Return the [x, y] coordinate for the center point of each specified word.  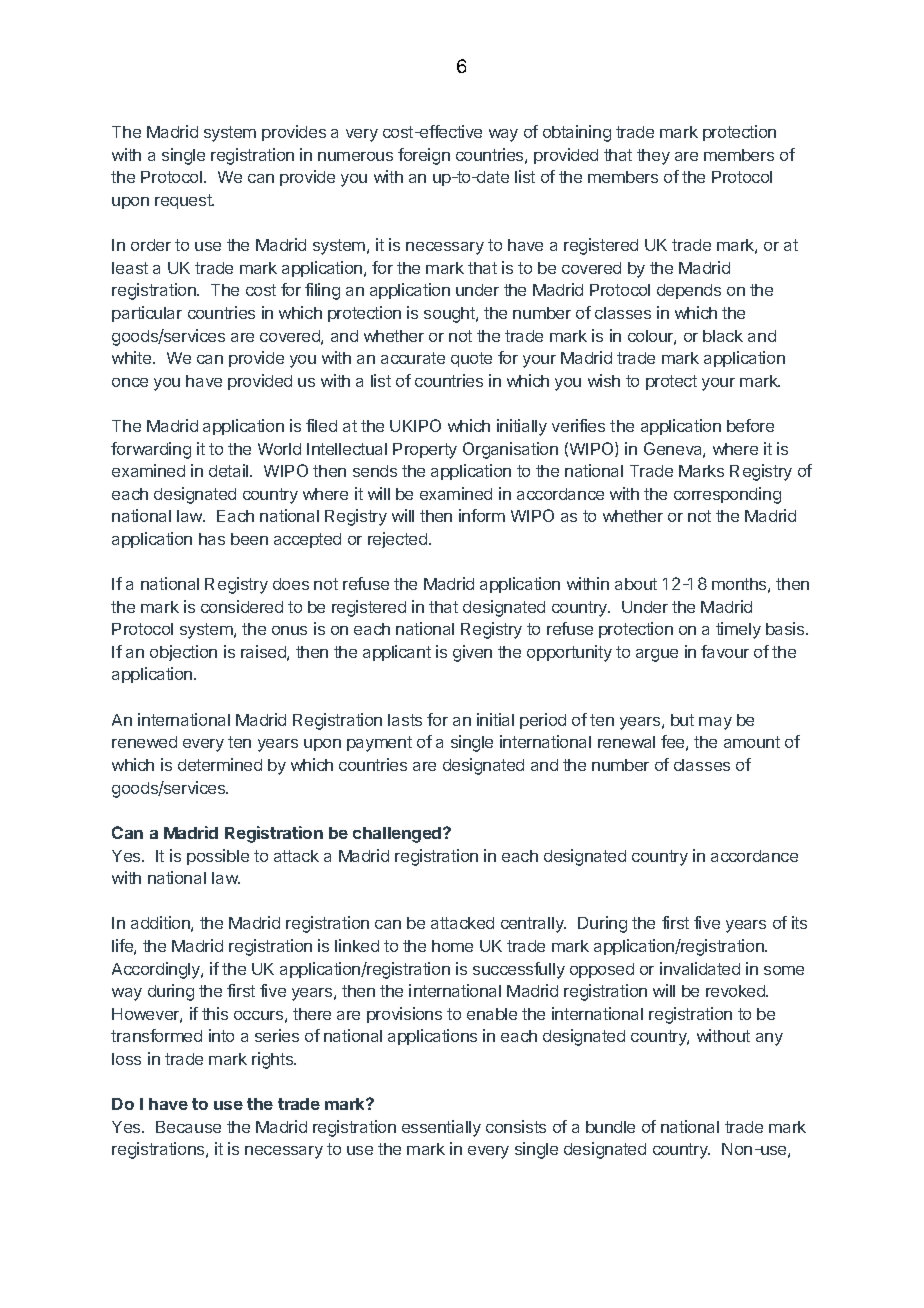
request [184, 201]
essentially [441, 1128]
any [769, 1039]
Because [188, 1127]
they [653, 157]
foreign [424, 156]
